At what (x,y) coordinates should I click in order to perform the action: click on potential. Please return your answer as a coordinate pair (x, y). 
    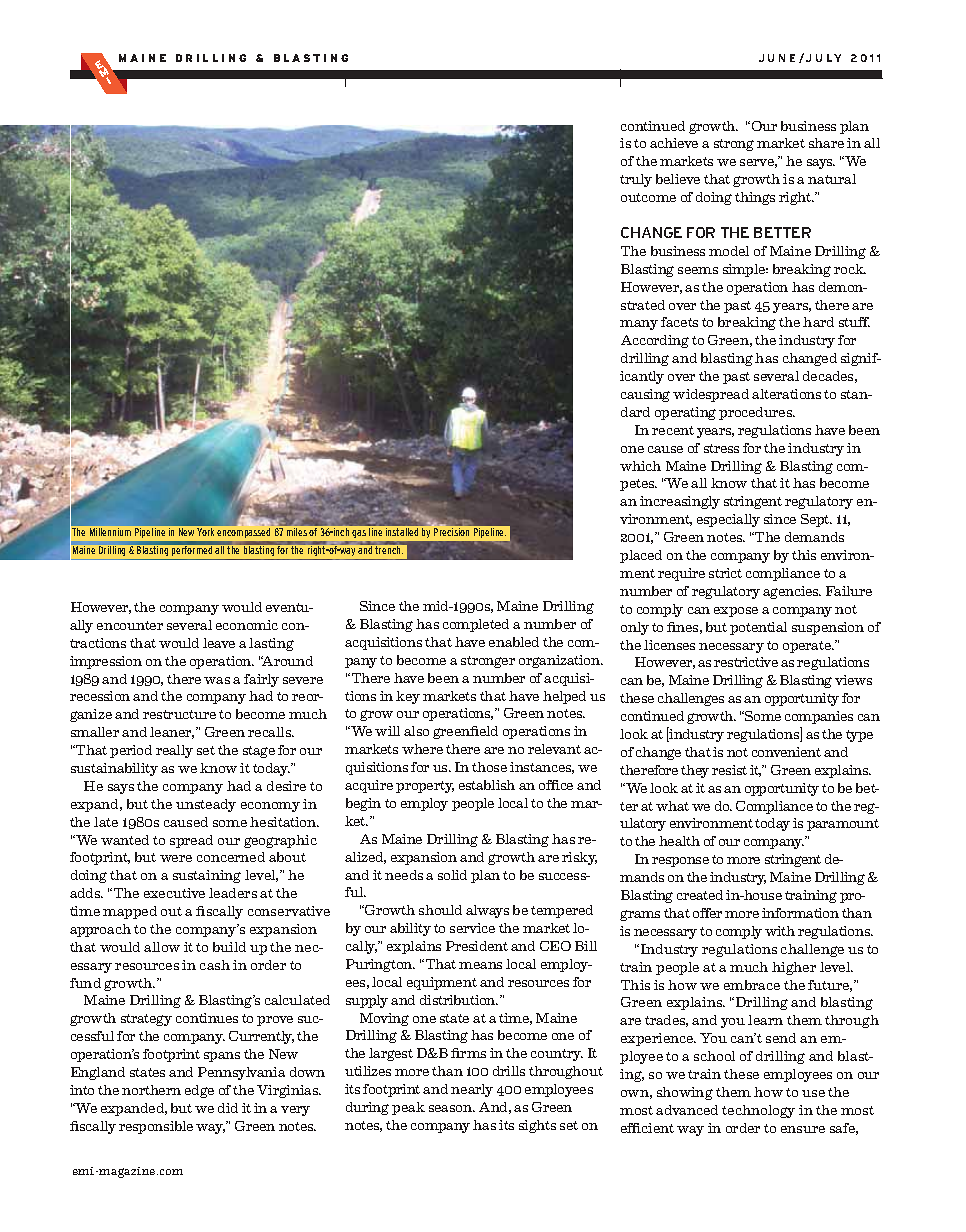
    Looking at the image, I should click on (758, 628).
